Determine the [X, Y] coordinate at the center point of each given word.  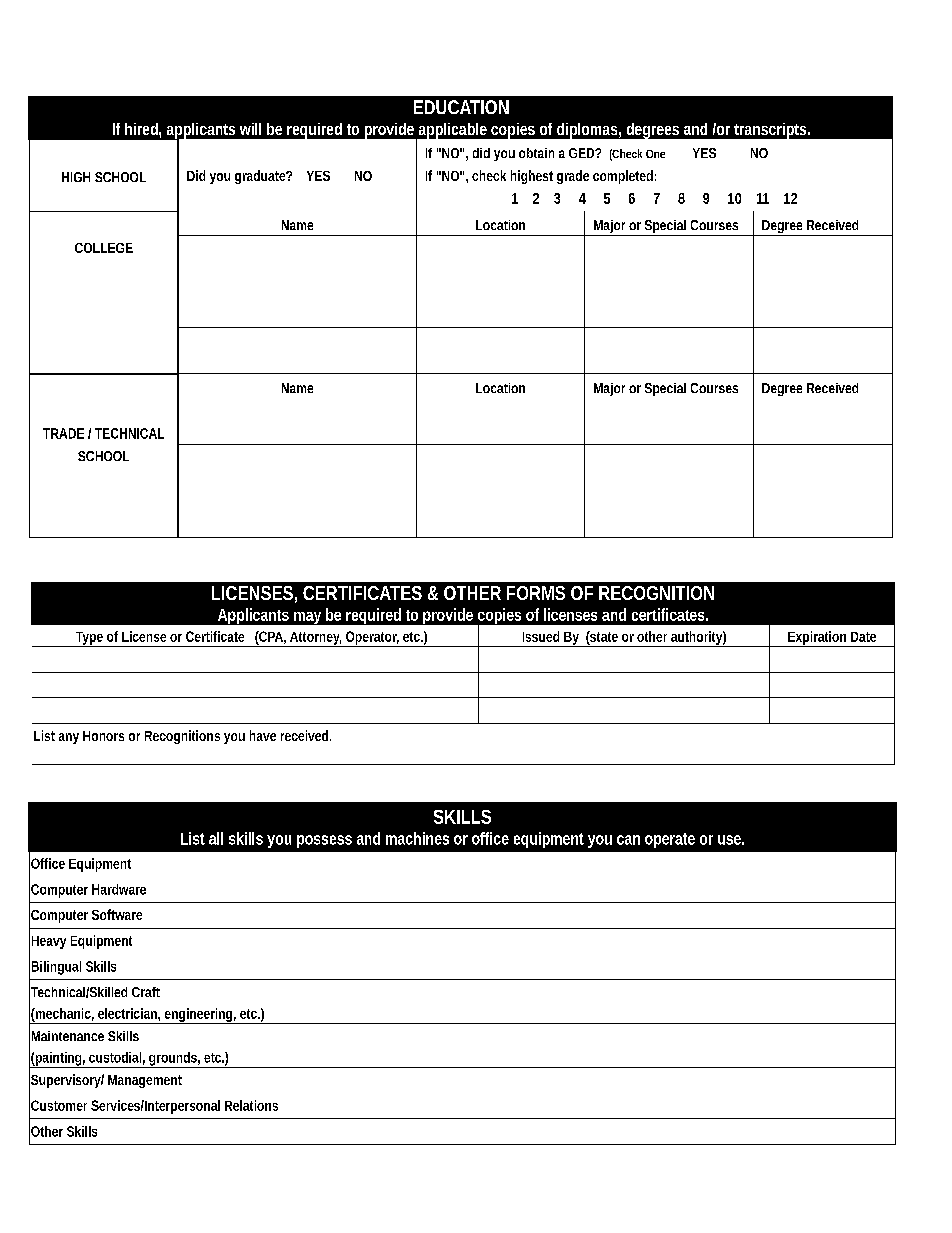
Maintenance [68, 1036]
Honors [103, 736]
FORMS [536, 593]
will [250, 129]
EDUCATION [461, 107]
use [731, 840]
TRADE [63, 433]
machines [417, 838]
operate [670, 840]
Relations [251, 1105]
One [655, 154]
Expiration [818, 639]
